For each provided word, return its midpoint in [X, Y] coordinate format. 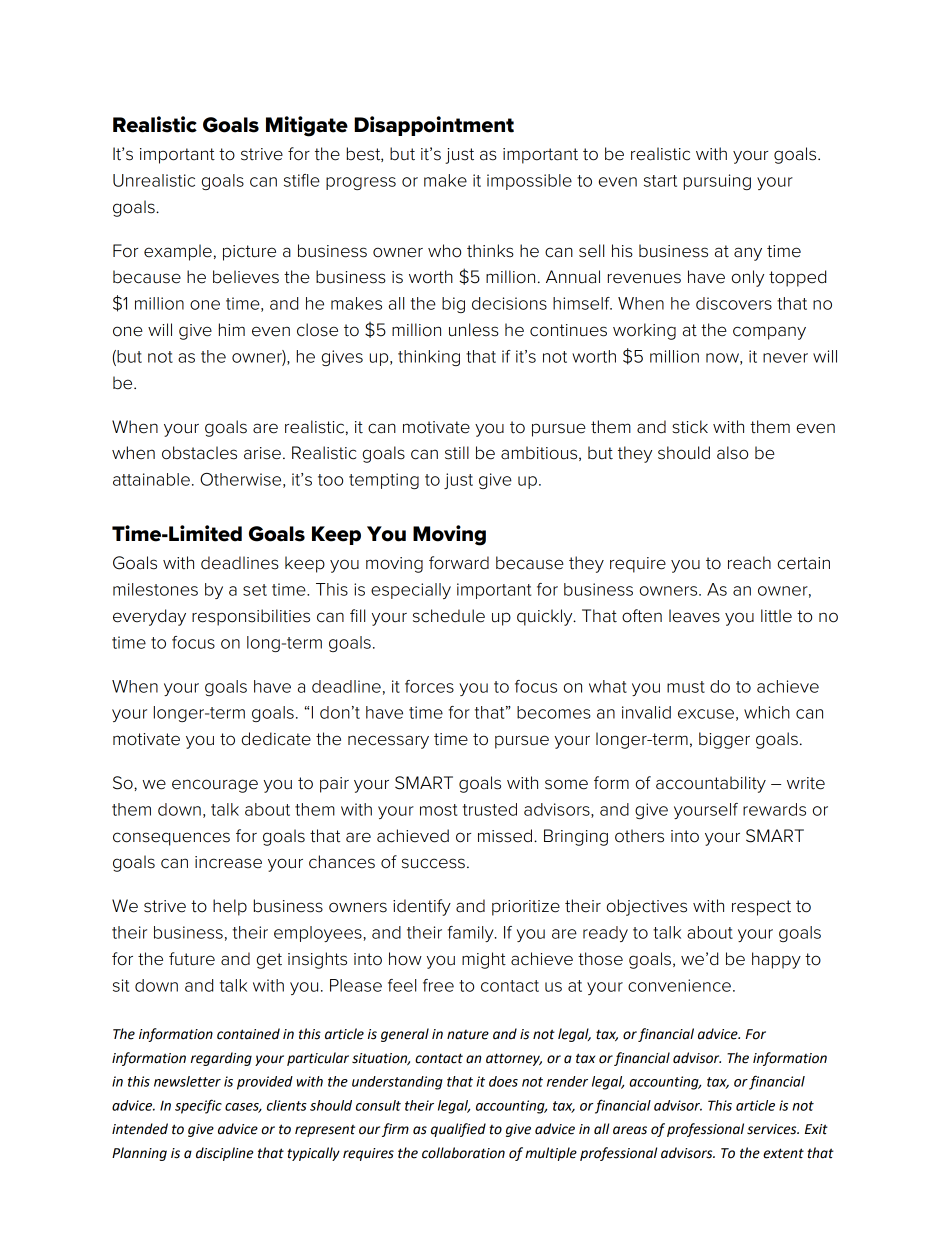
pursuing [717, 182]
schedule [449, 616]
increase [228, 862]
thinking [429, 358]
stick [690, 427]
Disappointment [434, 126]
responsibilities [251, 617]
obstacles [199, 453]
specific [198, 1106]
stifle [302, 180]
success [433, 863]
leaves [694, 616]
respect [761, 908]
